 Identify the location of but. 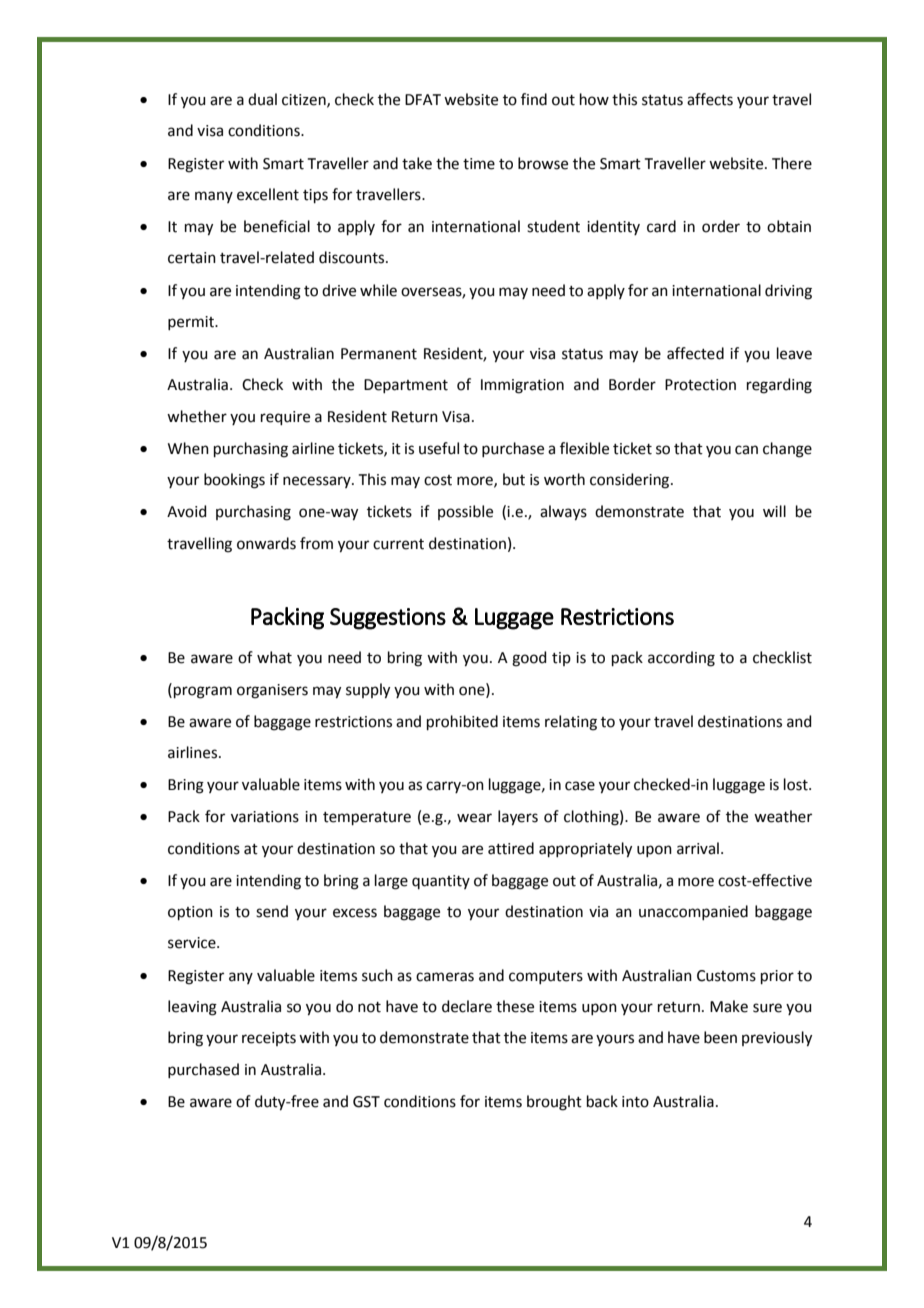
(514, 479).
